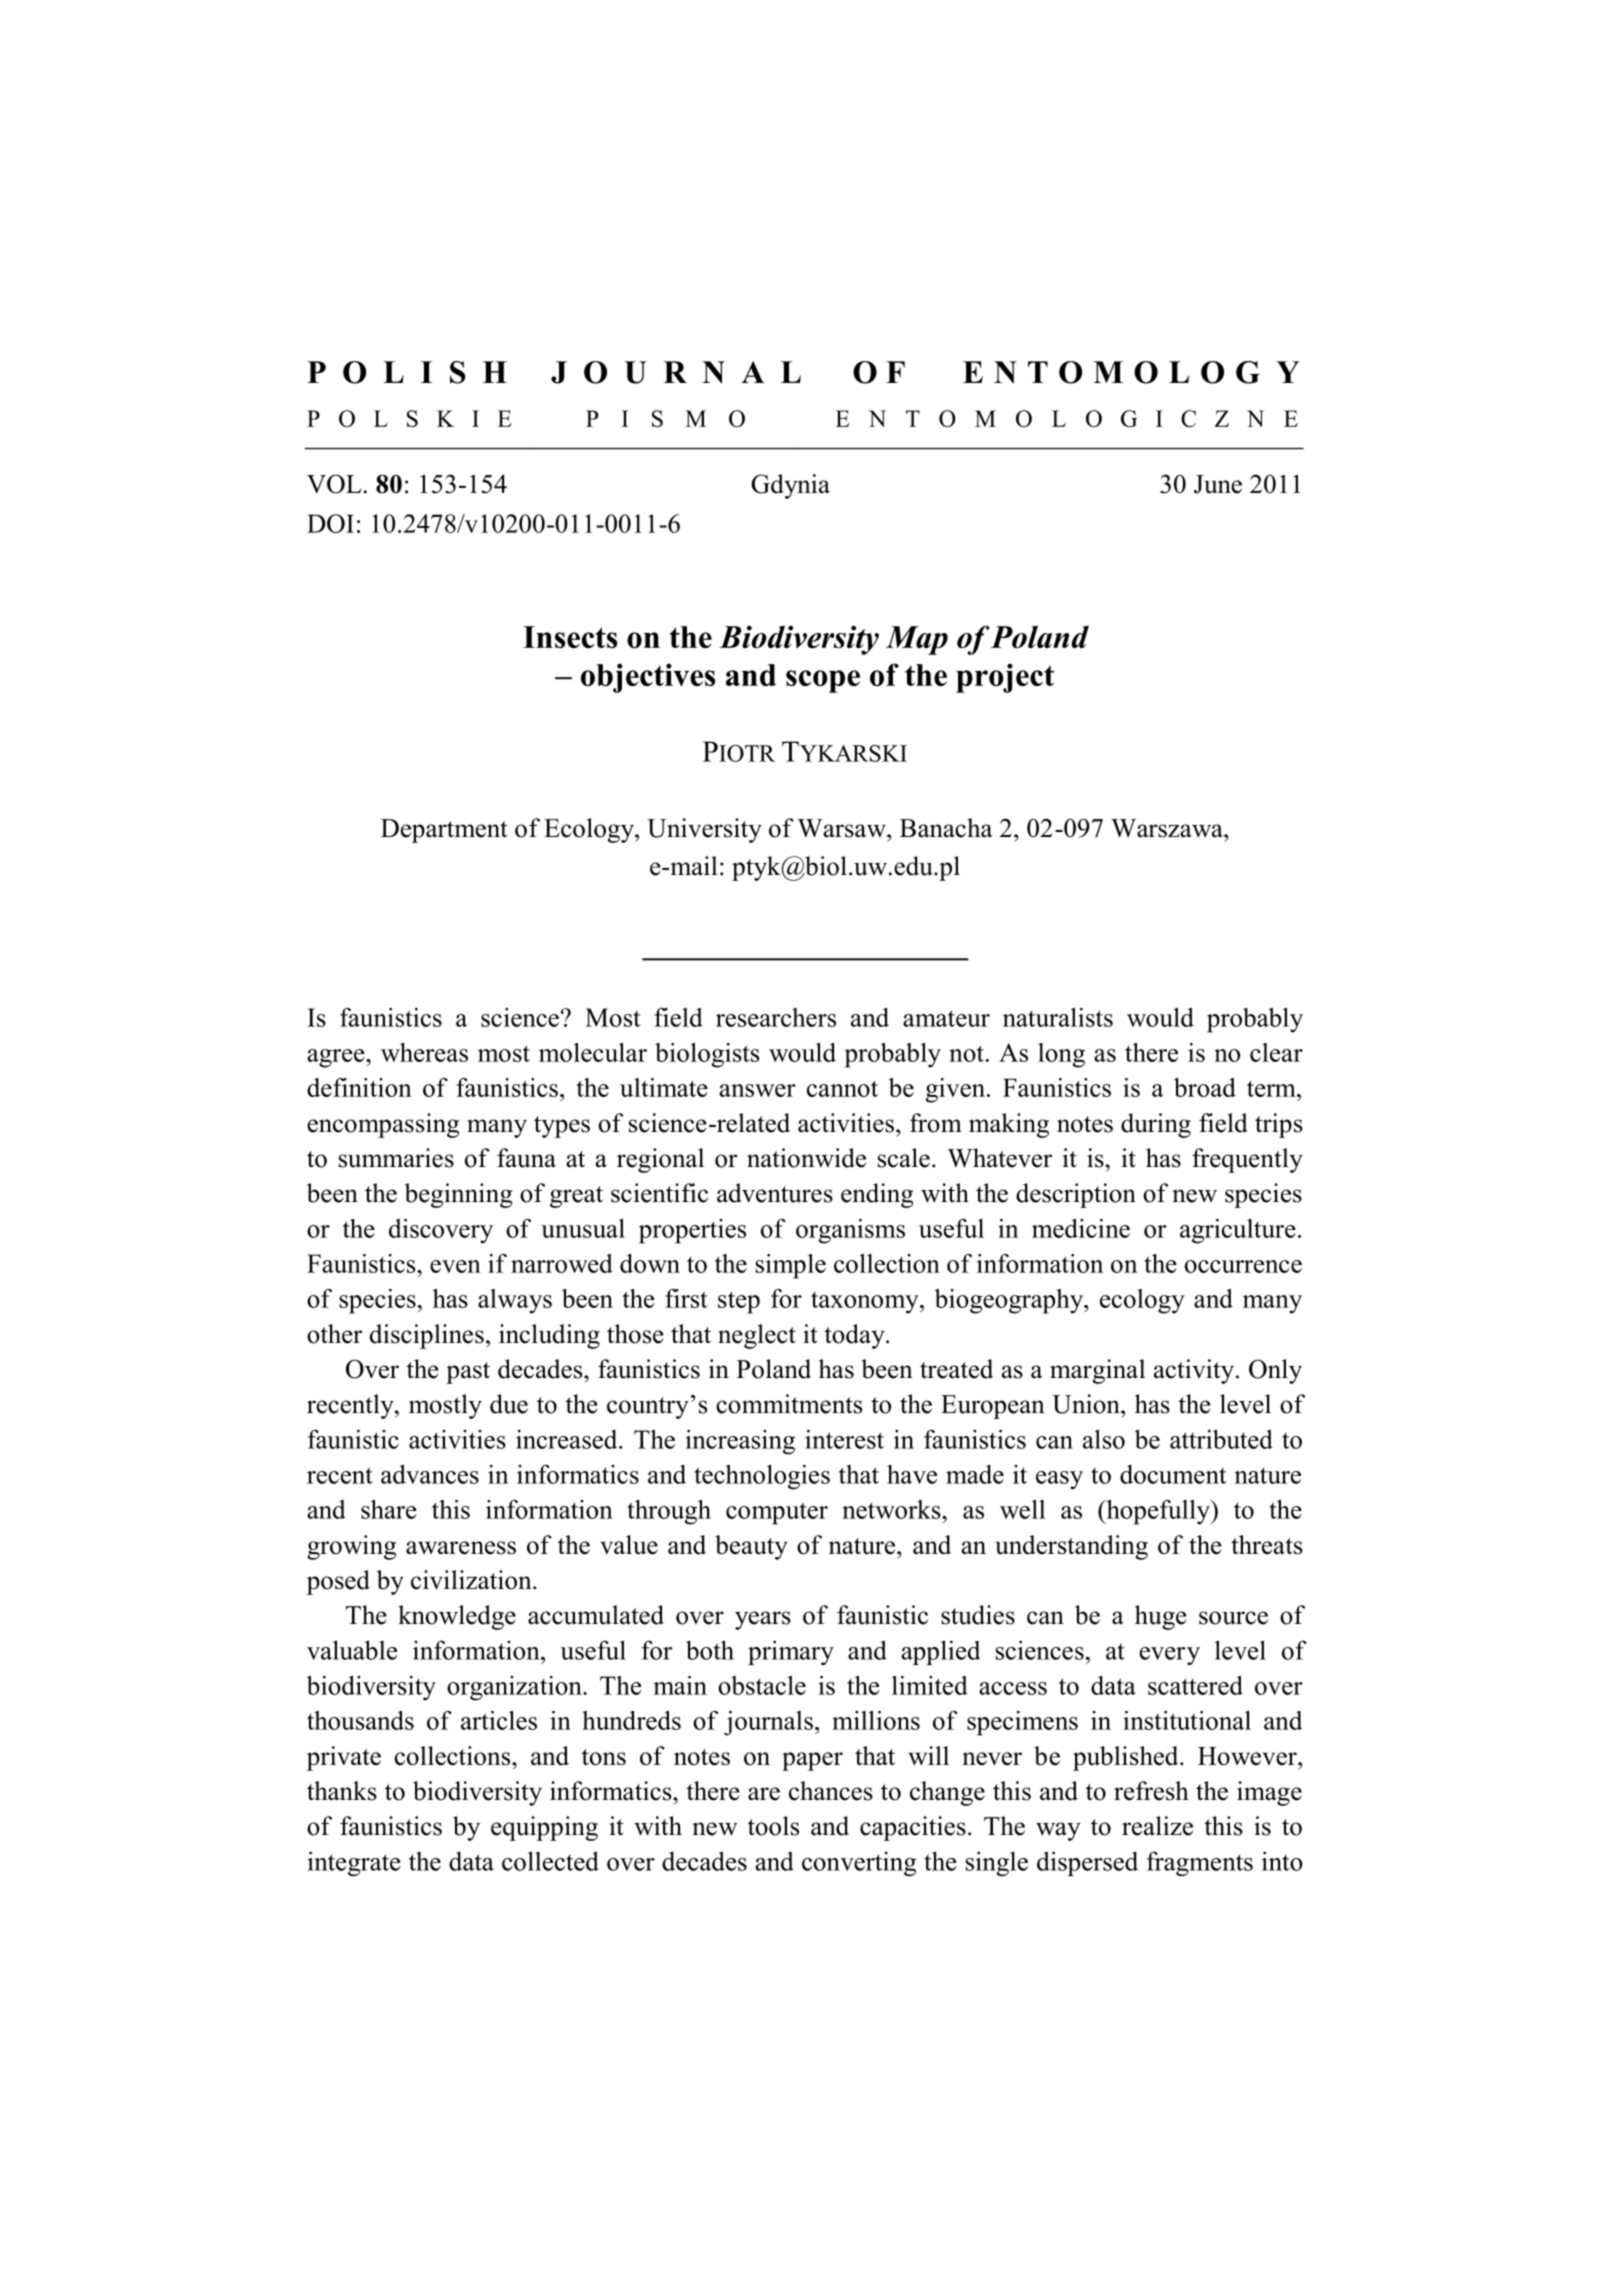  I want to click on beginning, so click(458, 1195).
